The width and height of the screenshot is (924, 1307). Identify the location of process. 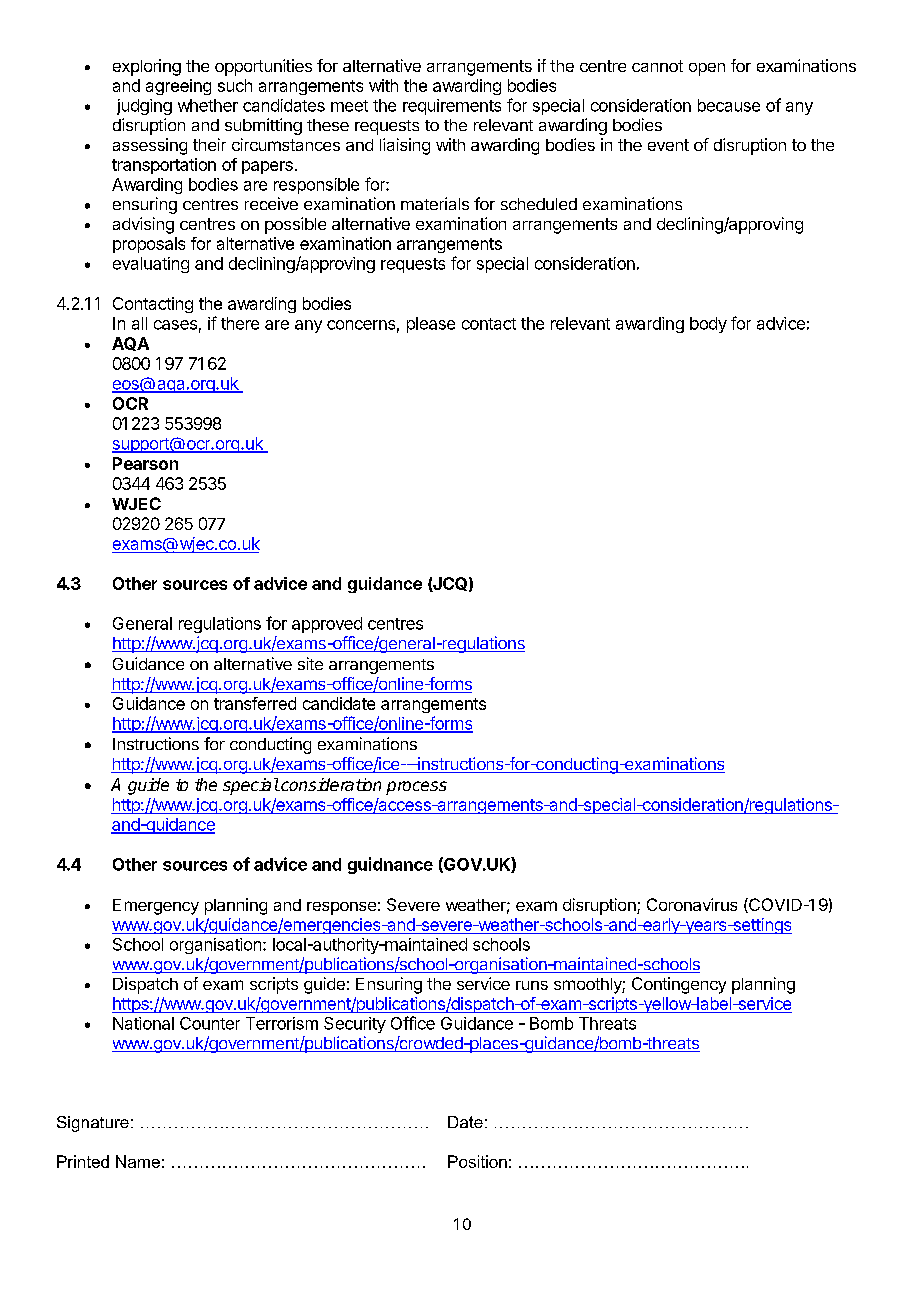
(416, 788).
